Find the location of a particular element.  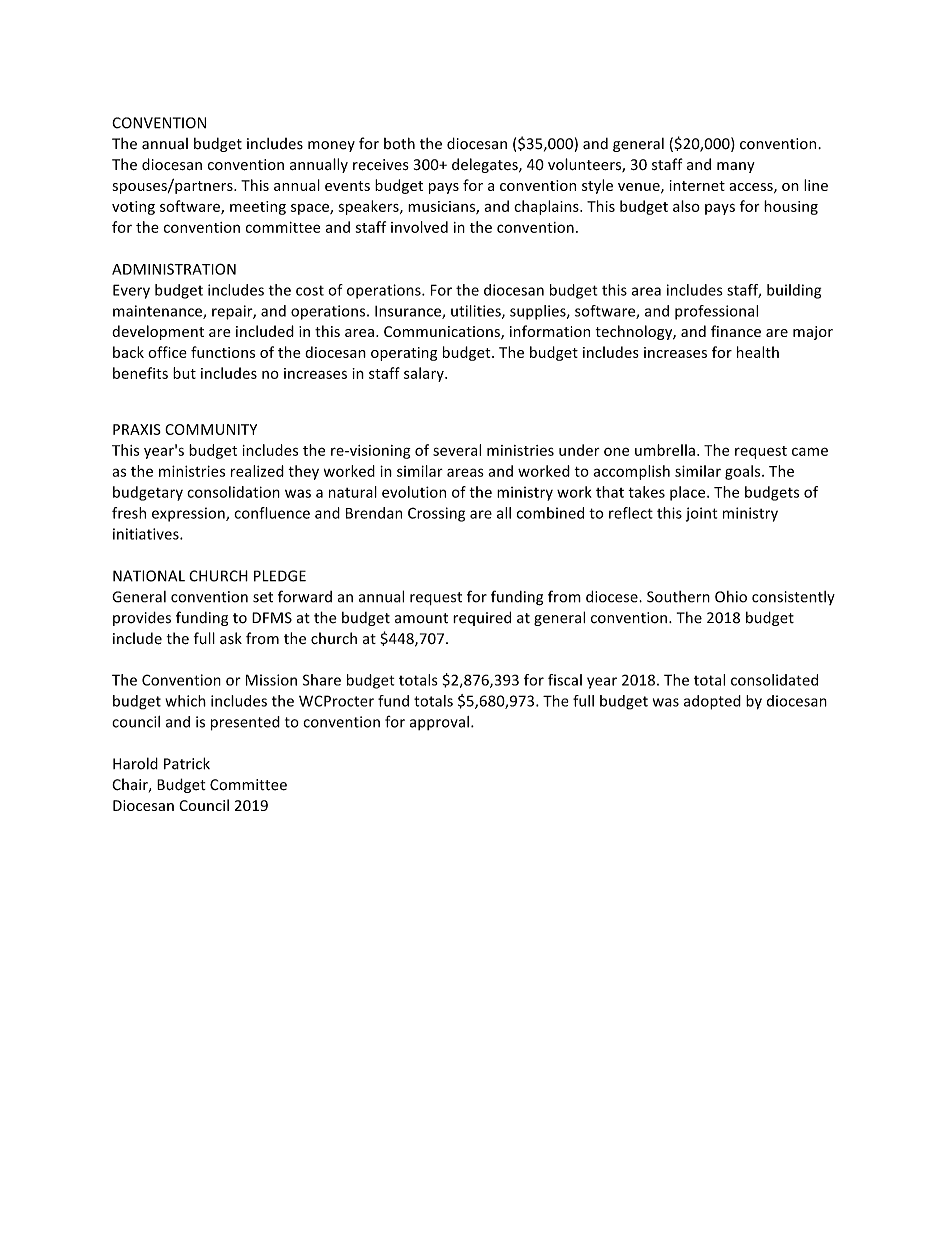

professional is located at coordinates (716, 312).
